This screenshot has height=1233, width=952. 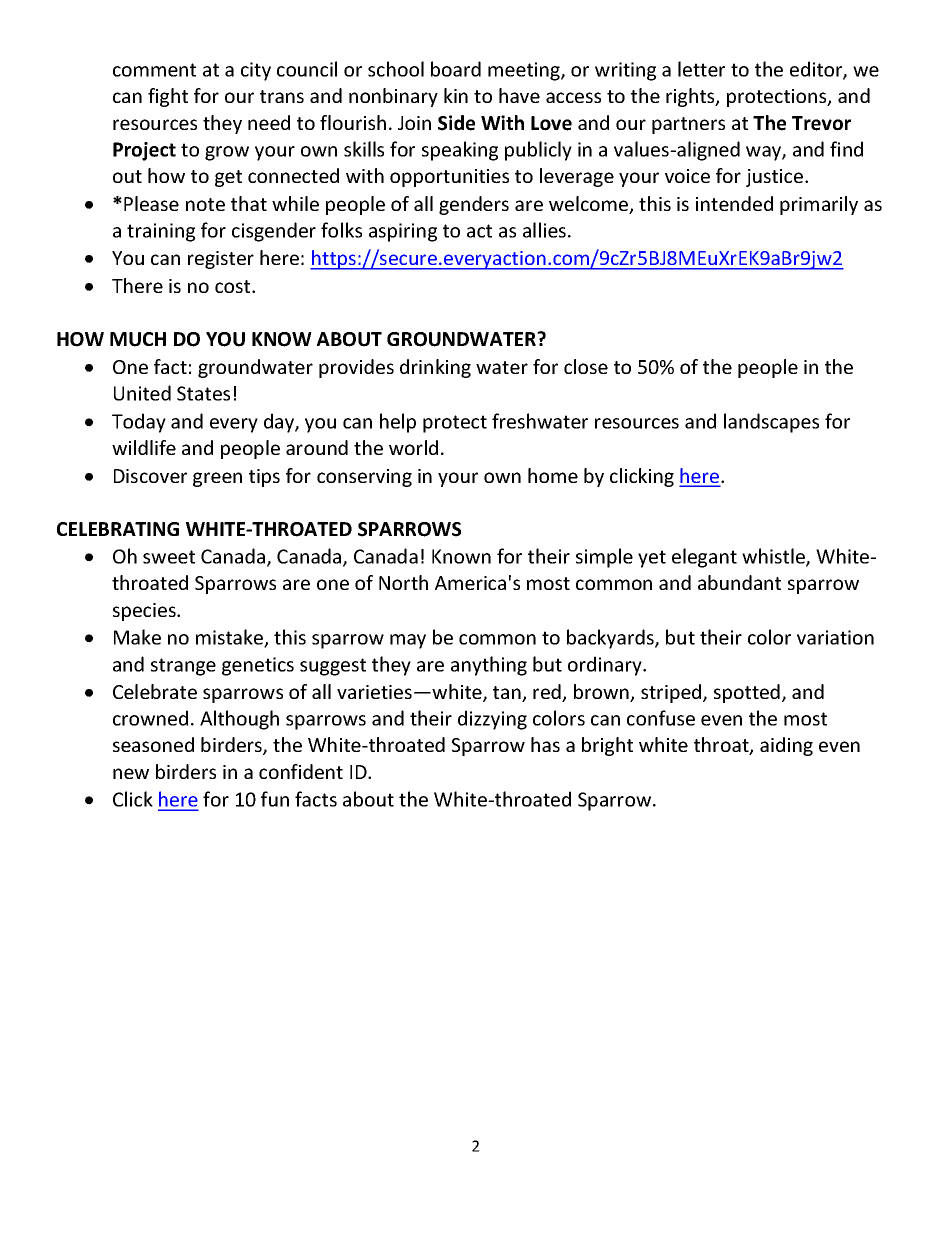 What do you see at coordinates (145, 612) in the screenshot?
I see `species` at bounding box center [145, 612].
